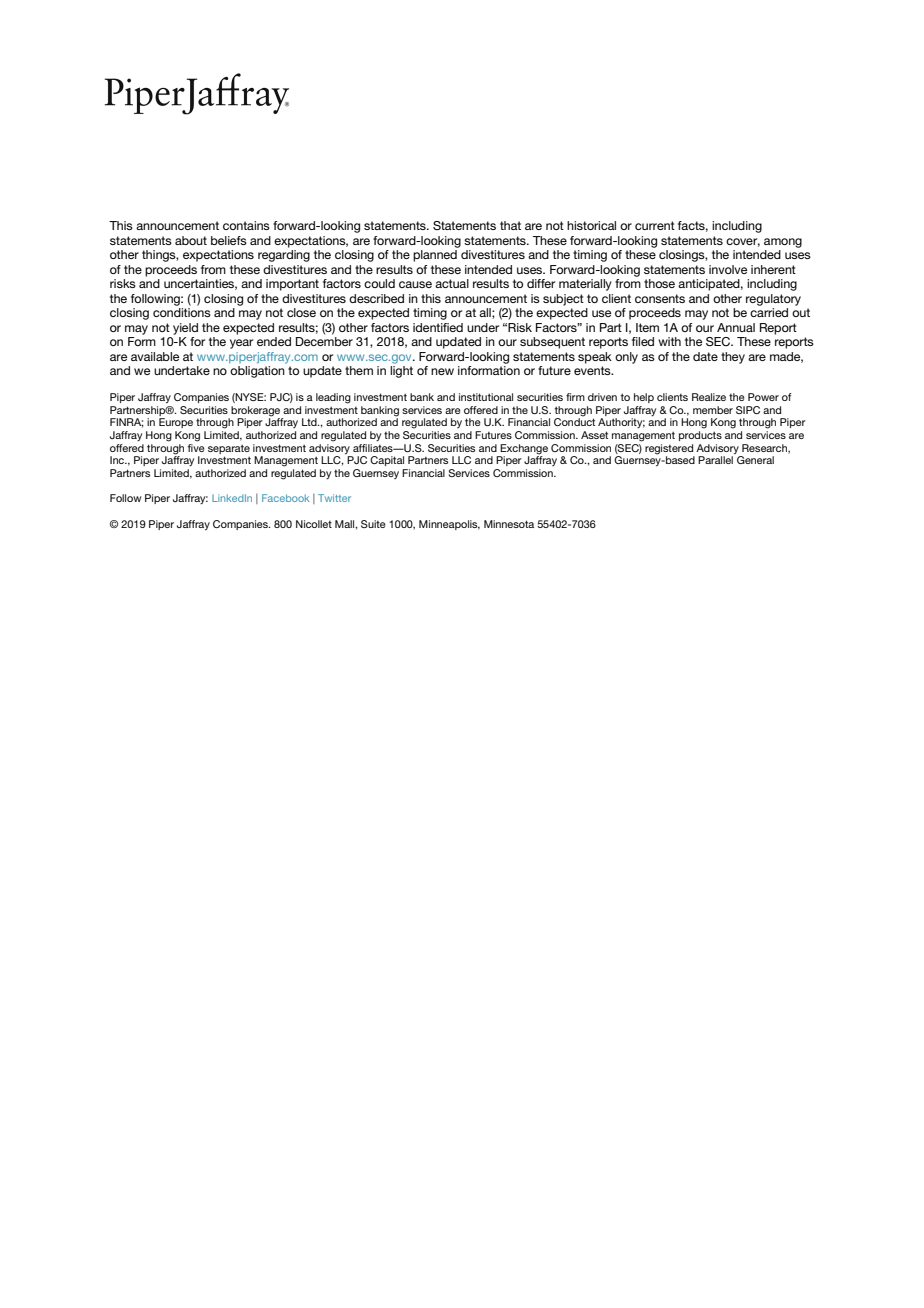  What do you see at coordinates (191, 240) in the image?
I see `about` at bounding box center [191, 240].
